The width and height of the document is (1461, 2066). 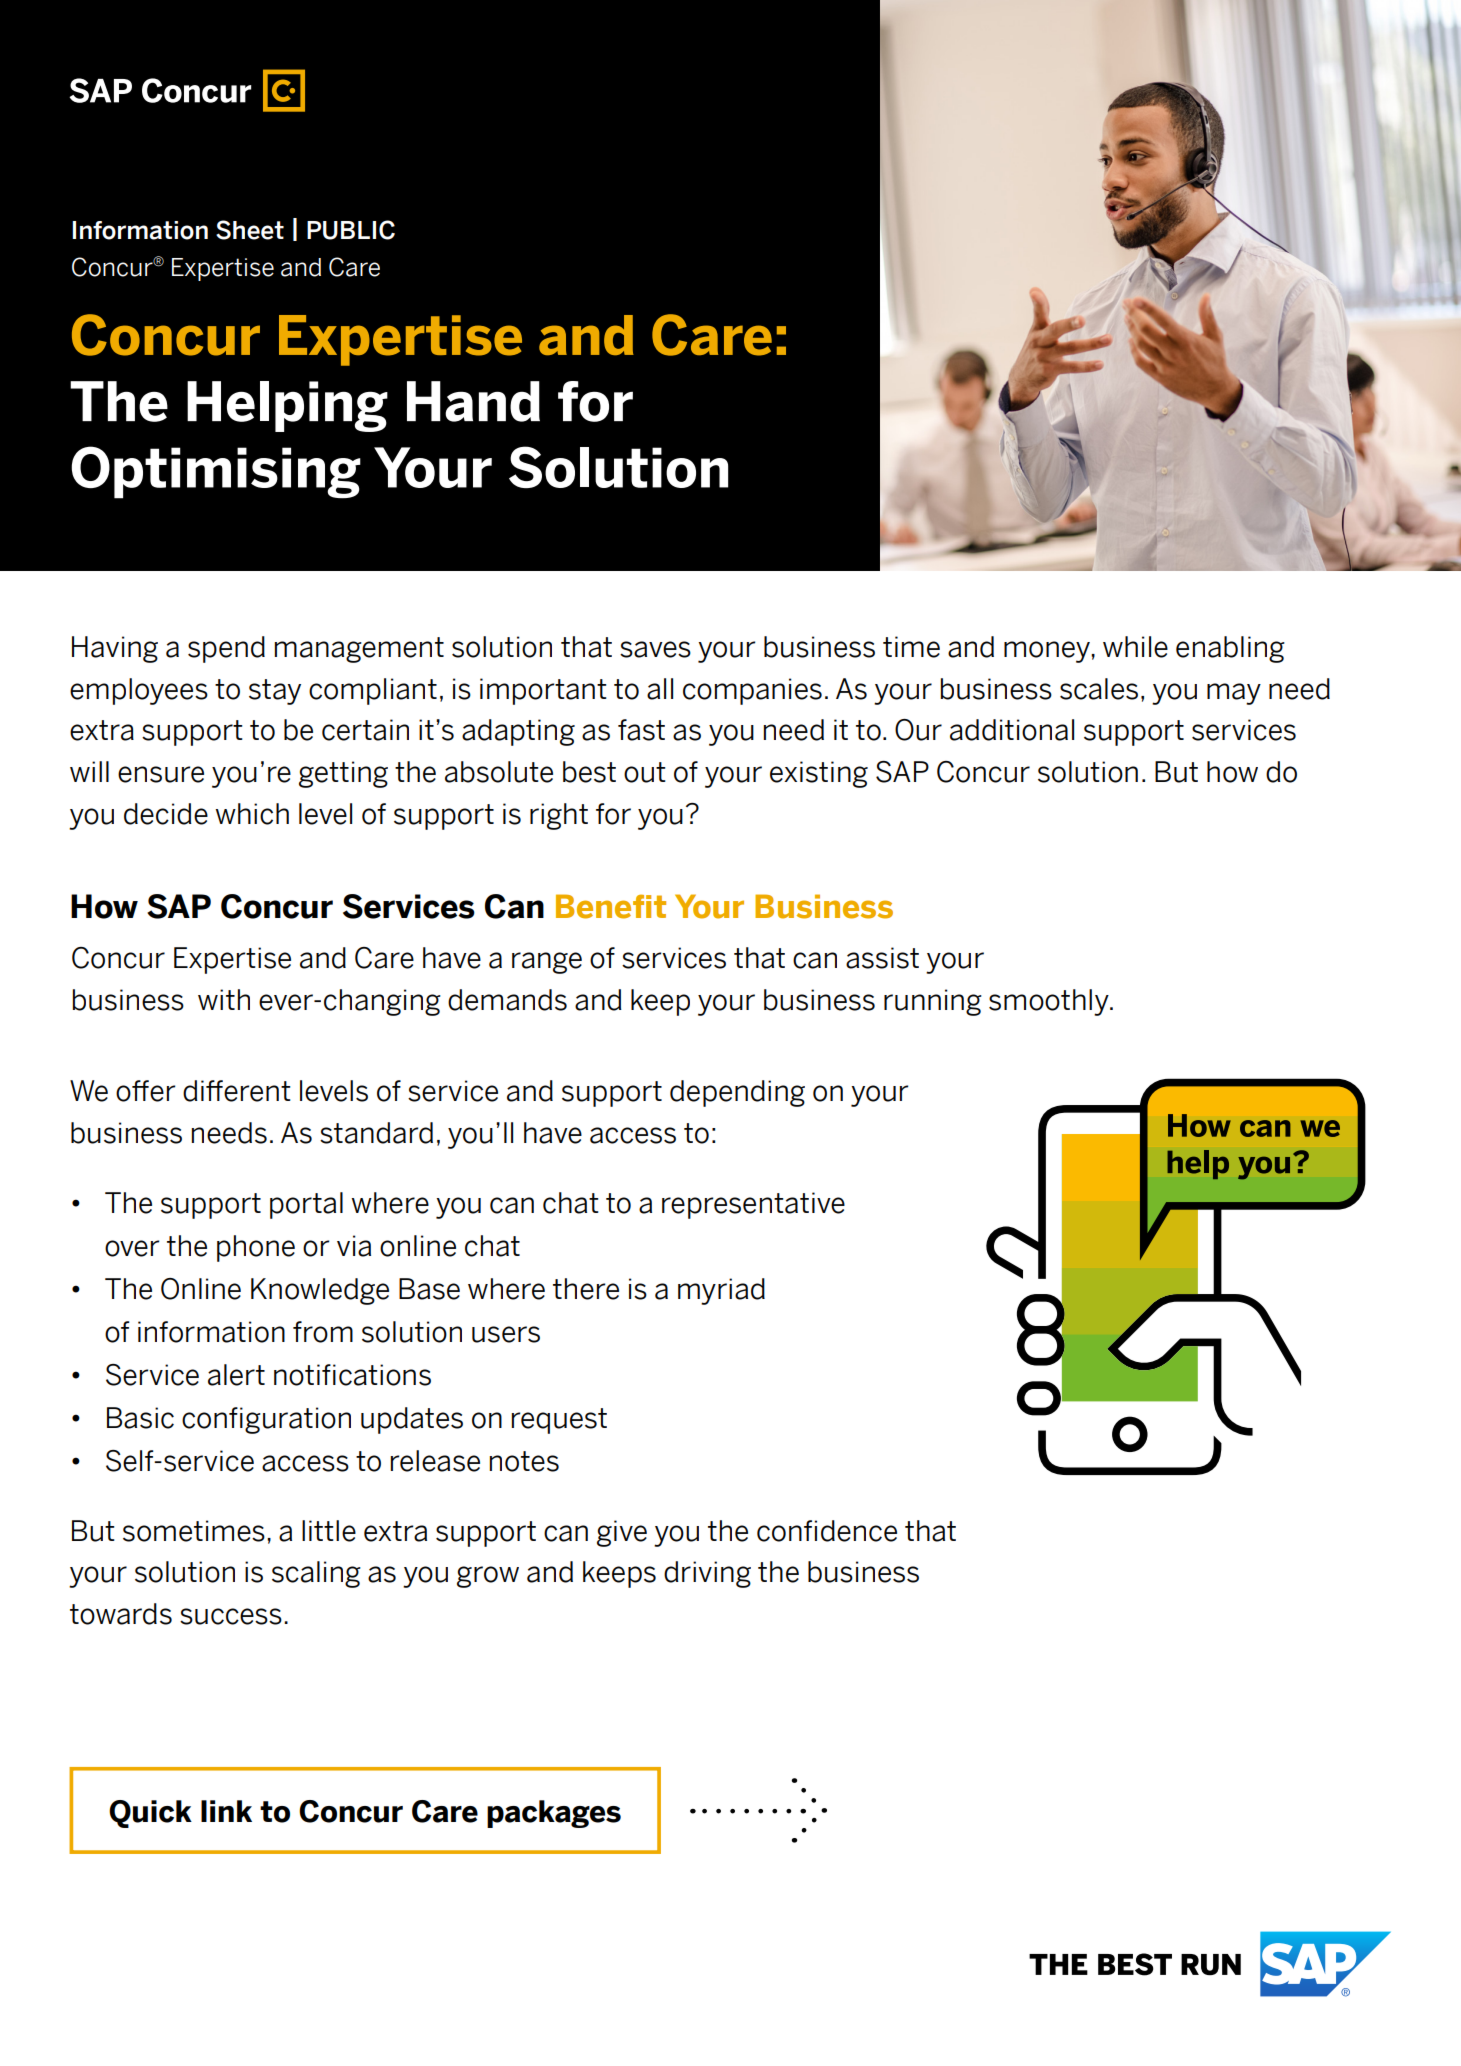 What do you see at coordinates (827, 1531) in the document?
I see `confidence` at bounding box center [827, 1531].
